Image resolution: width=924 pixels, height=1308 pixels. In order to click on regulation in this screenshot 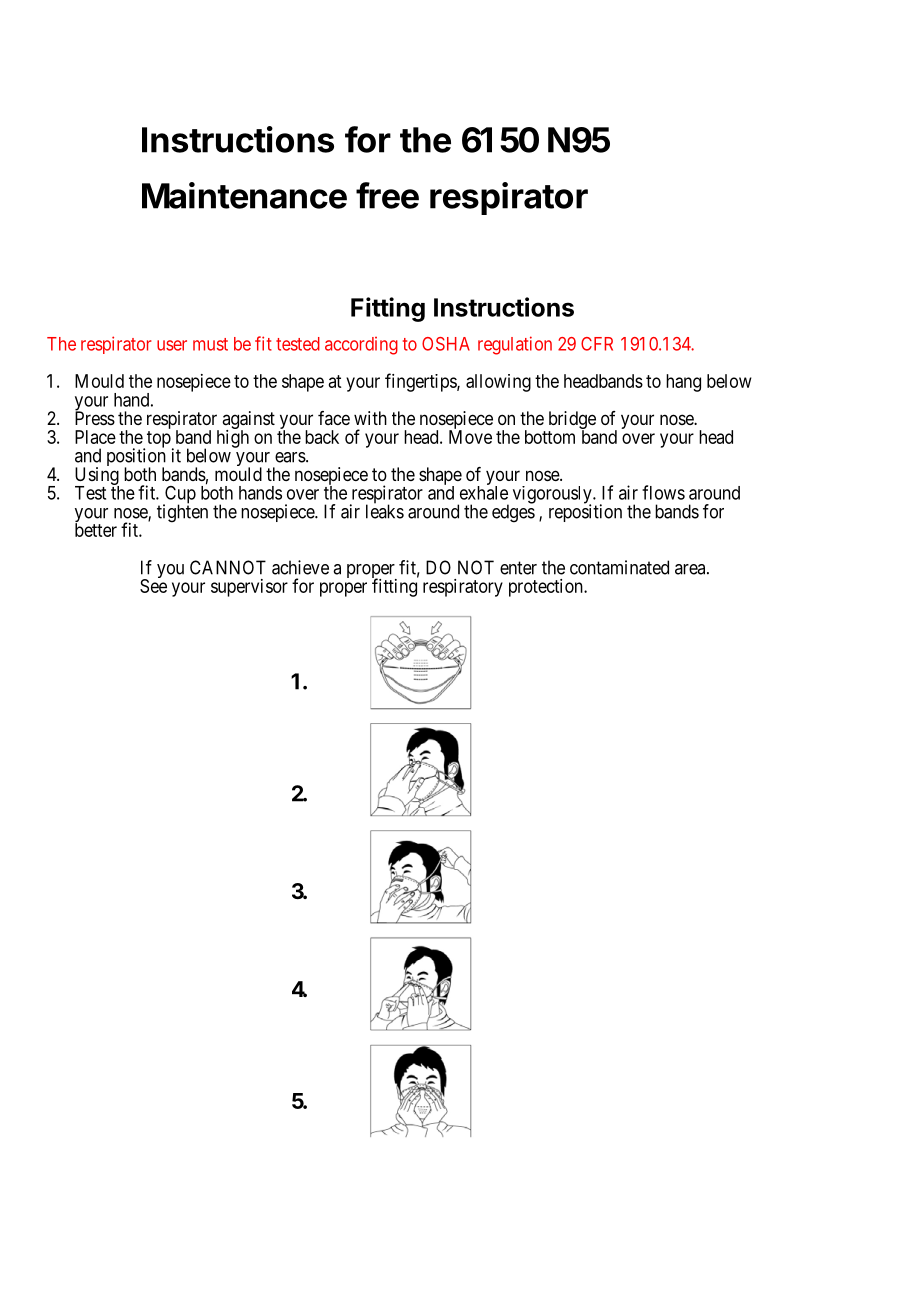, I will do `click(515, 345)`.
